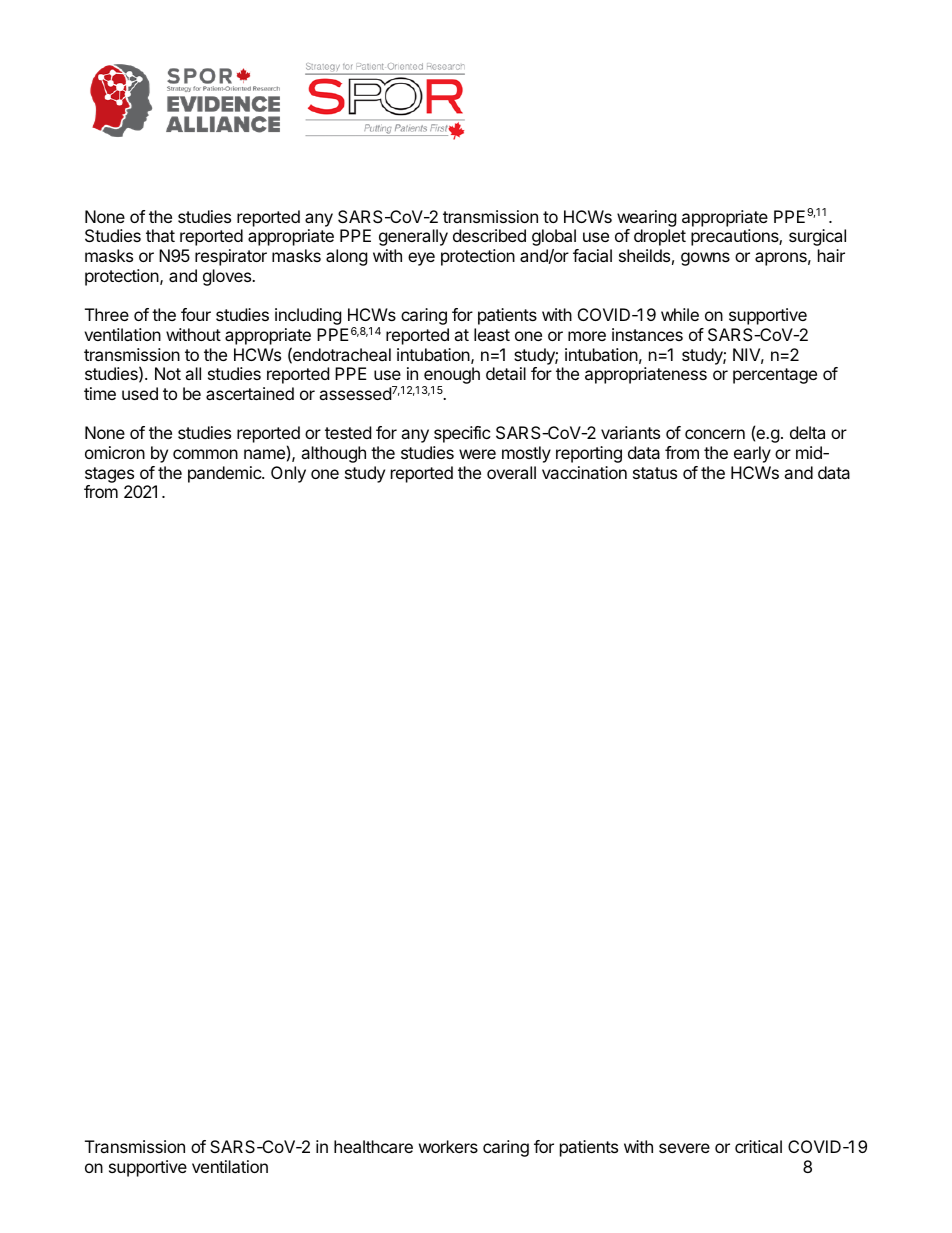 The width and height of the document is (952, 1233). Describe the element at coordinates (705, 259) in the document. I see `gowns` at that location.
